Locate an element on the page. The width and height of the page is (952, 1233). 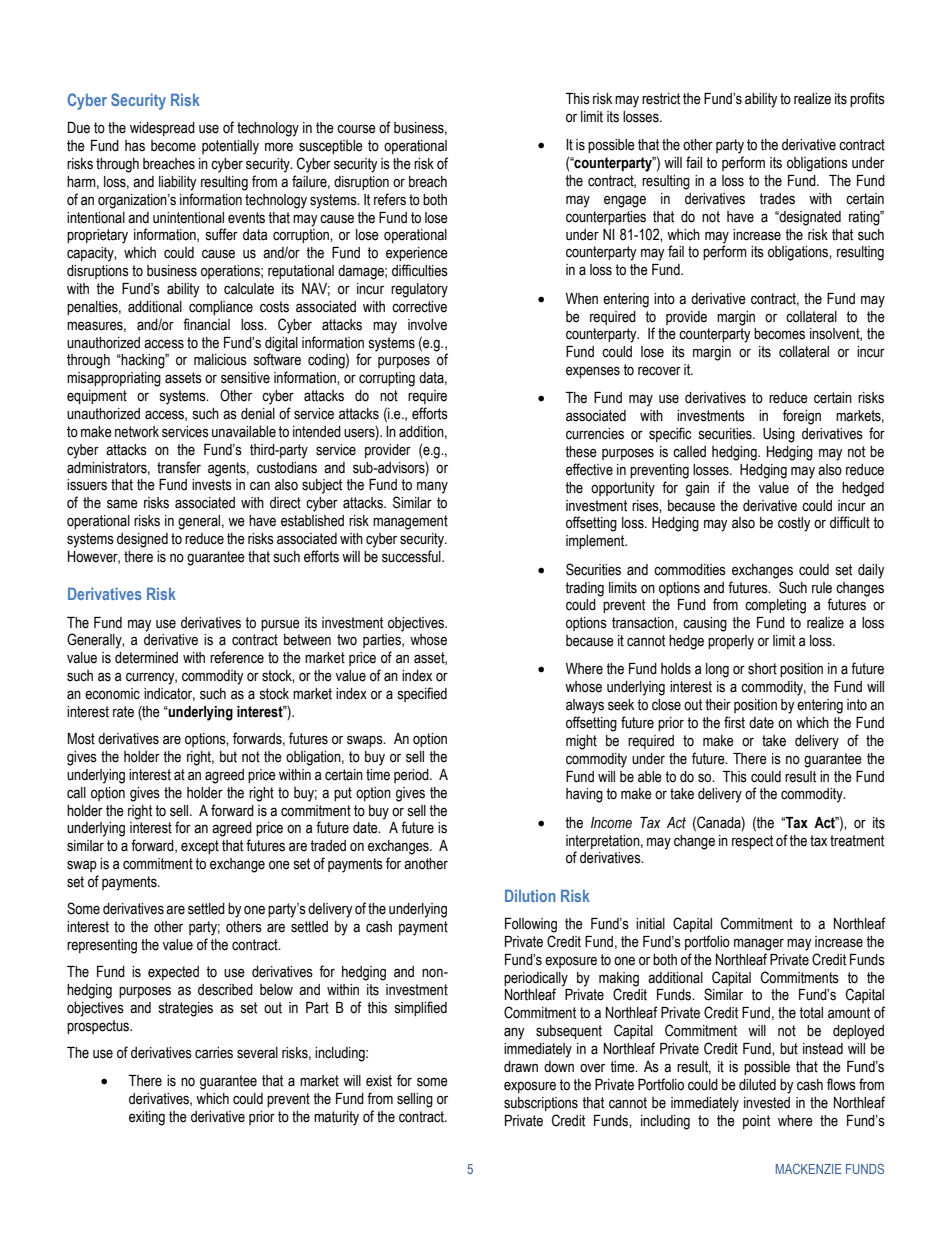
widespread is located at coordinates (162, 129).
